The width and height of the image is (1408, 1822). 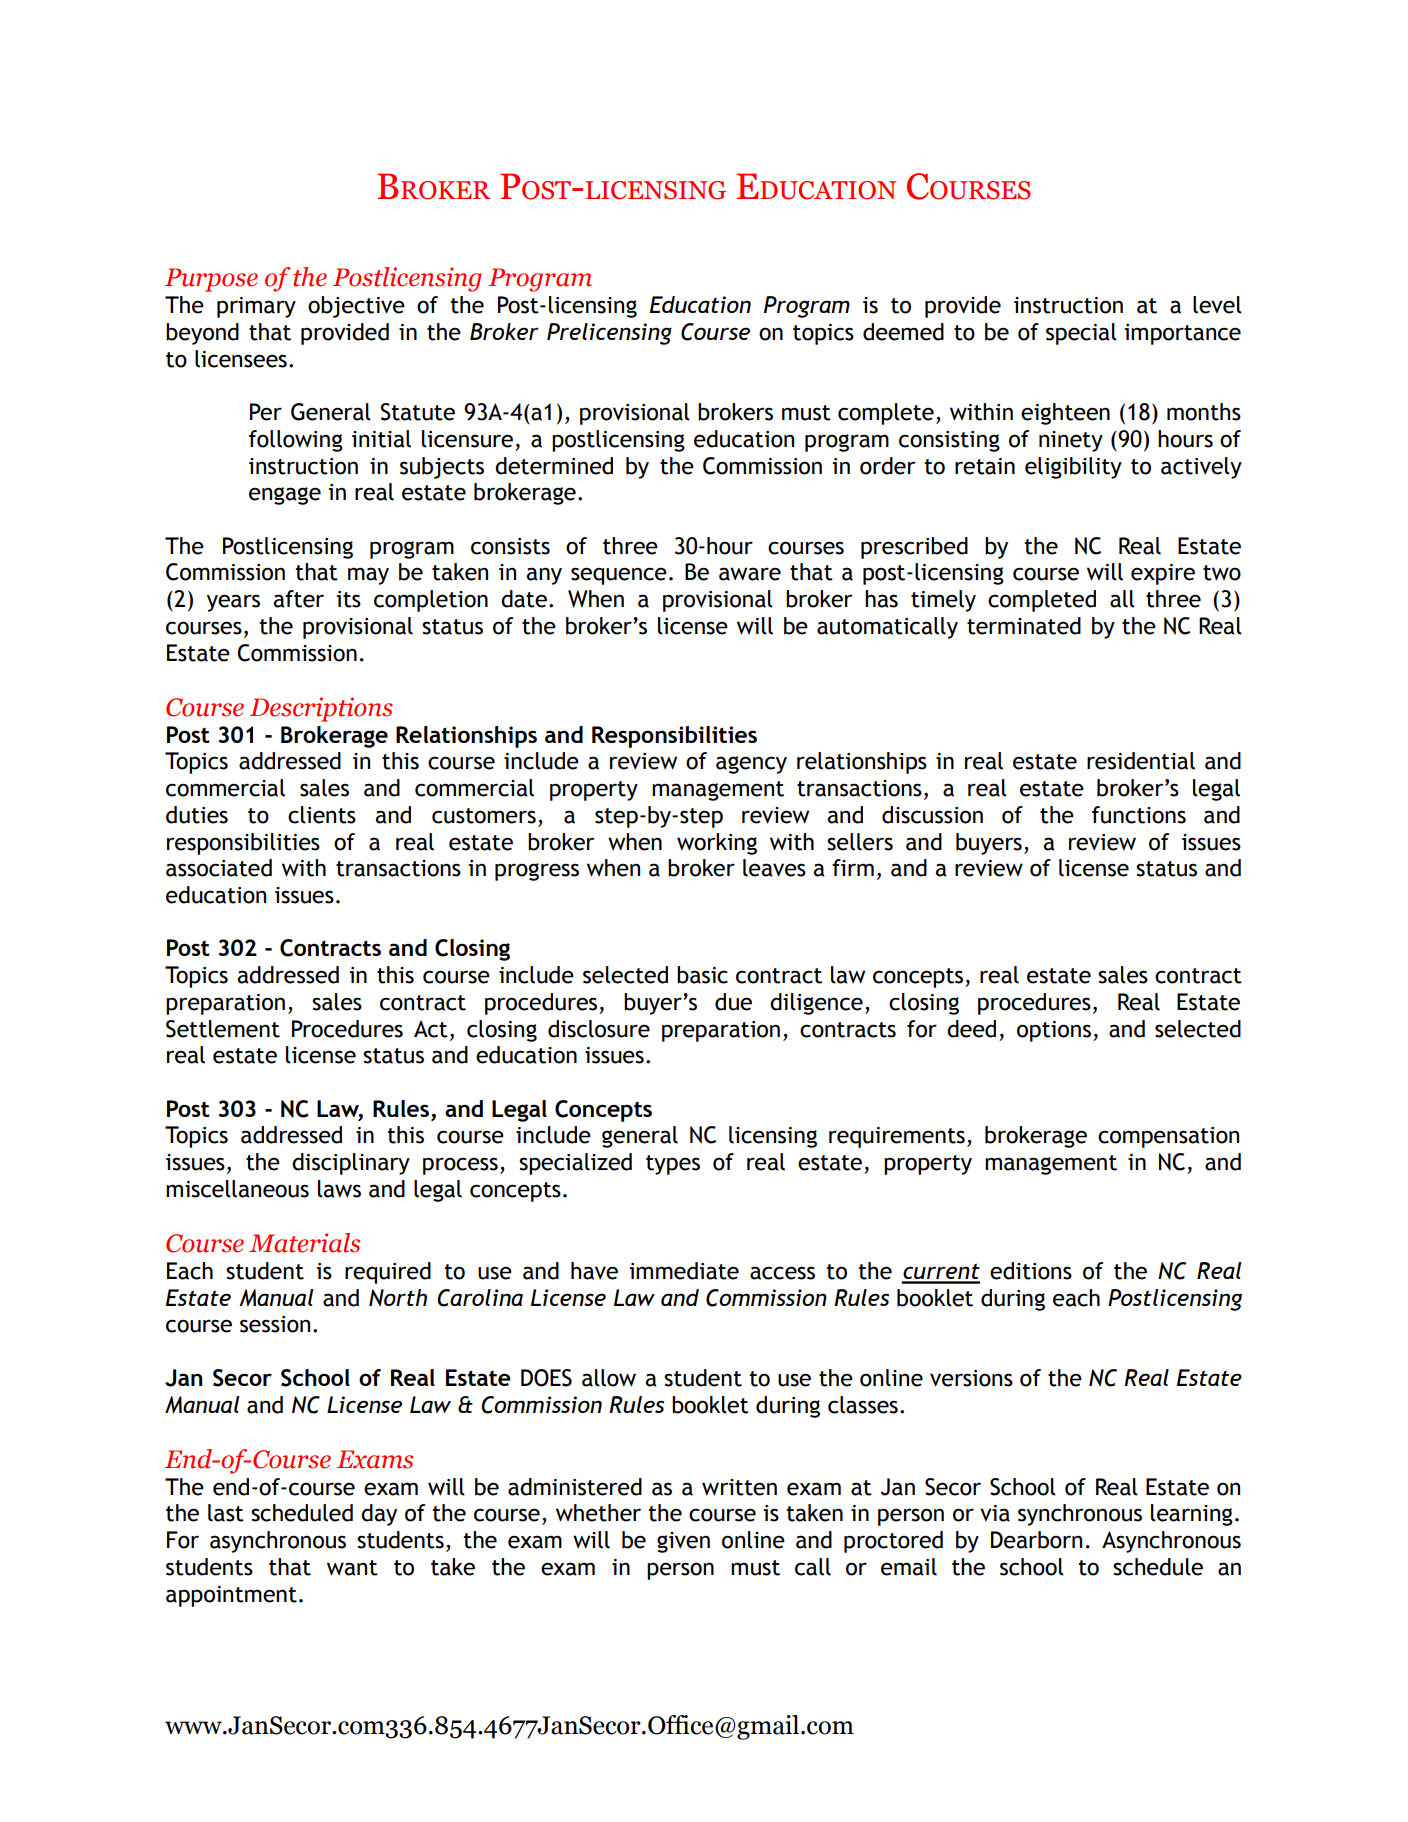 I want to click on given, so click(x=683, y=1542).
